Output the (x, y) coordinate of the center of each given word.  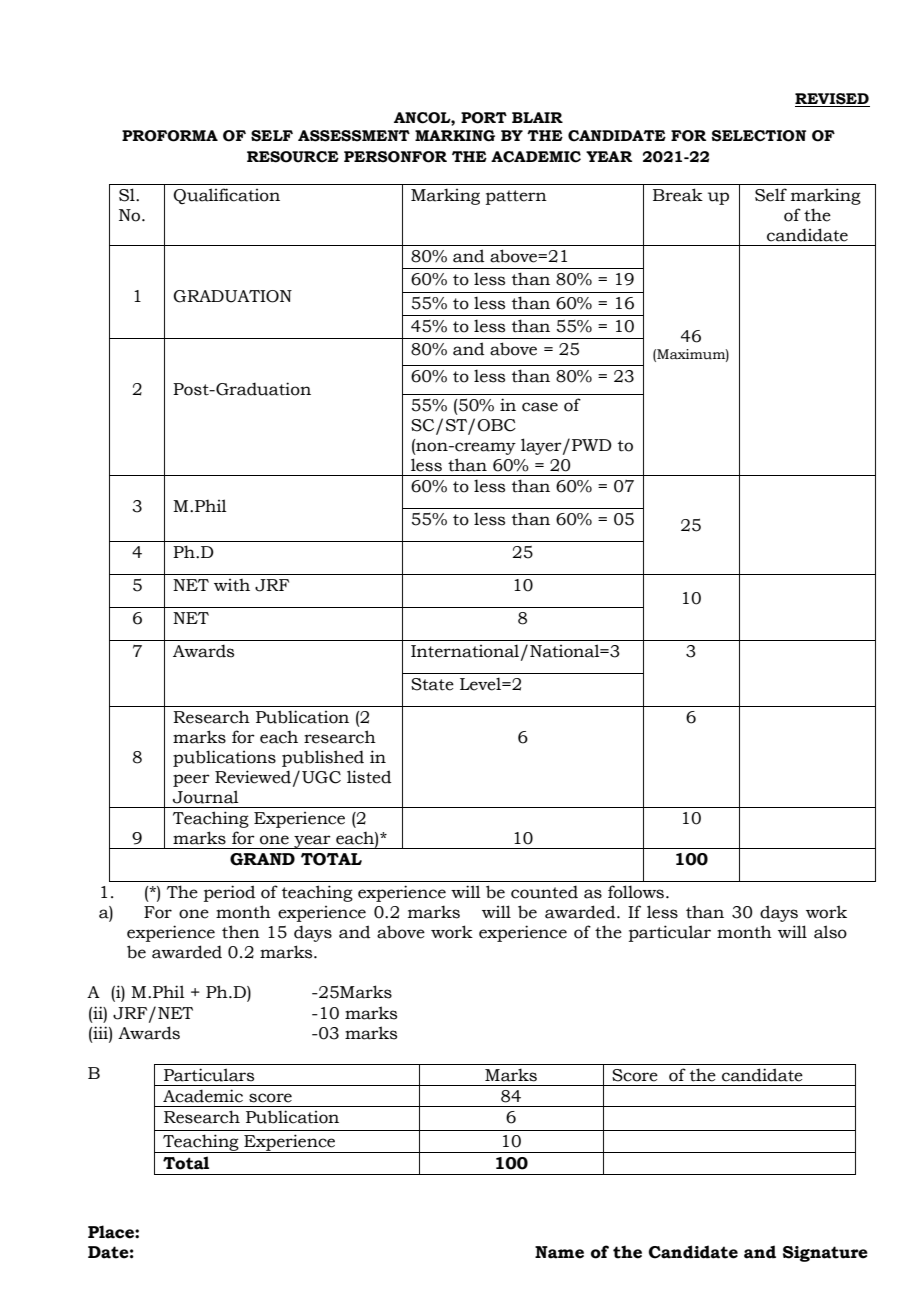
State (432, 684)
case (540, 407)
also (830, 932)
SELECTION (759, 136)
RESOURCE (293, 157)
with (232, 585)
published (323, 758)
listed (369, 777)
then (241, 932)
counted (544, 892)
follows (636, 892)
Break (678, 195)
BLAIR (537, 117)
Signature (825, 1254)
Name (559, 1252)
